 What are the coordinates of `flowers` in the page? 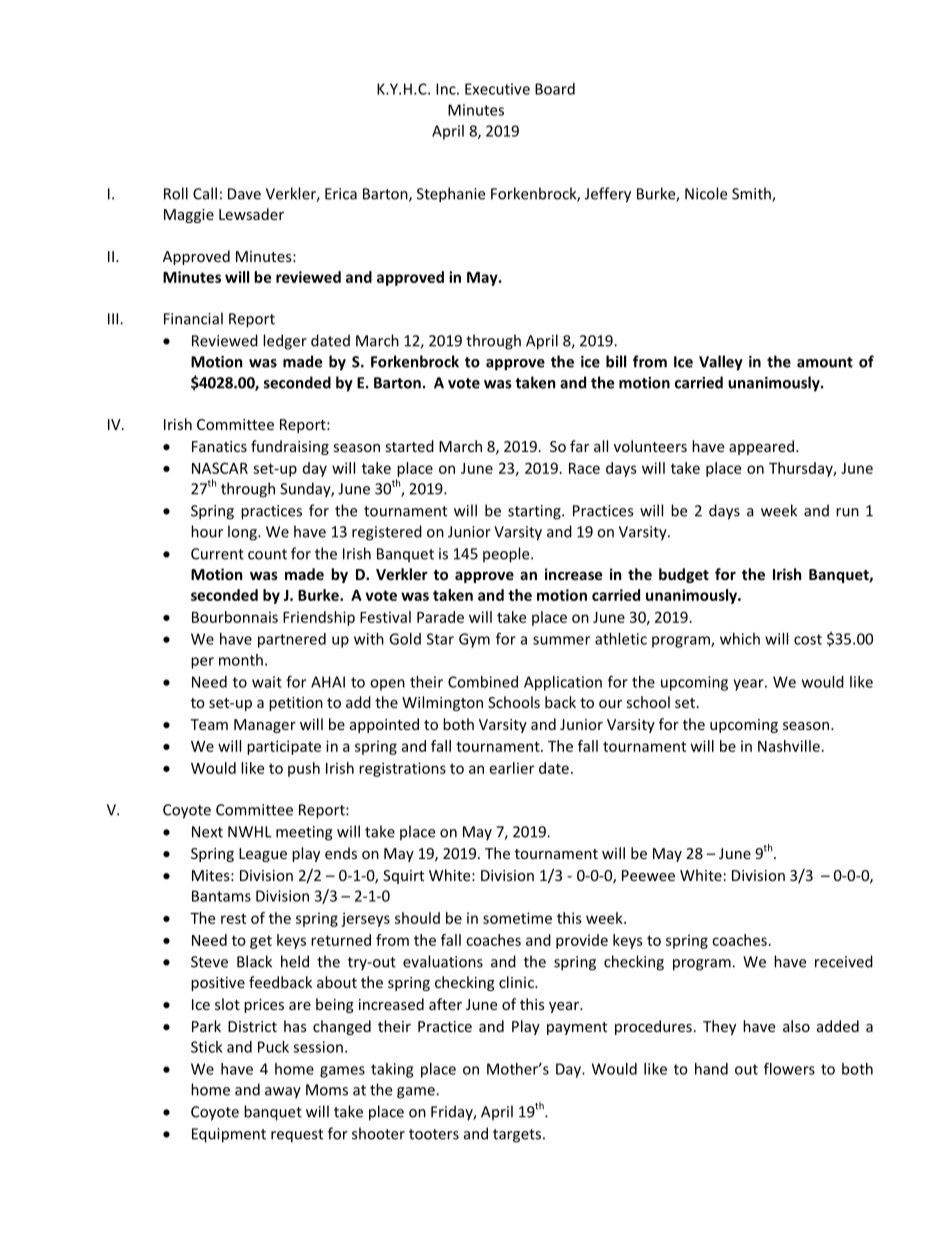 It's located at (789, 1068).
